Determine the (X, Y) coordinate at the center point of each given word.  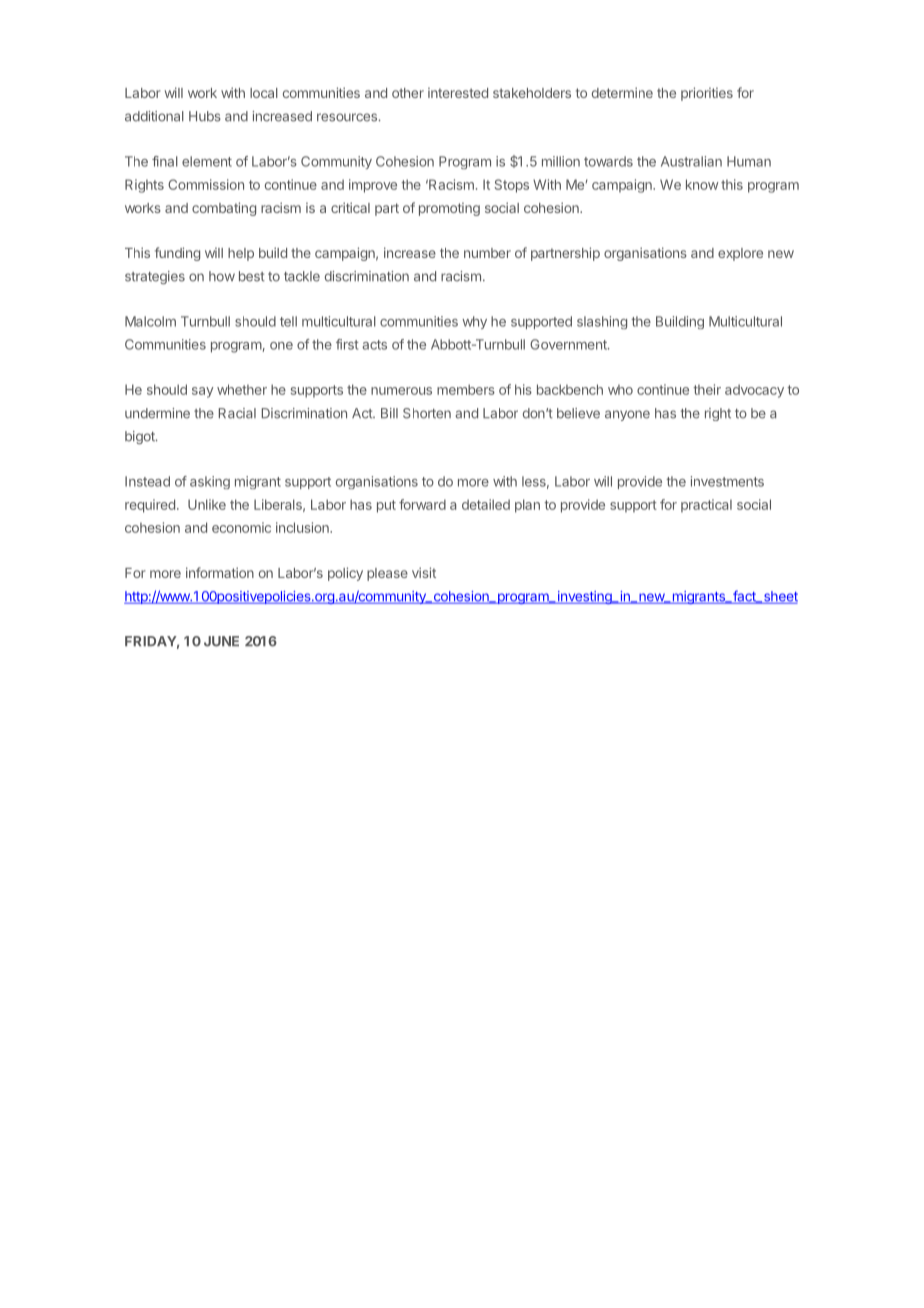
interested (458, 93)
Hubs (205, 116)
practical (706, 505)
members (466, 389)
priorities (707, 94)
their (707, 389)
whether (242, 389)
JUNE (221, 641)
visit (424, 572)
